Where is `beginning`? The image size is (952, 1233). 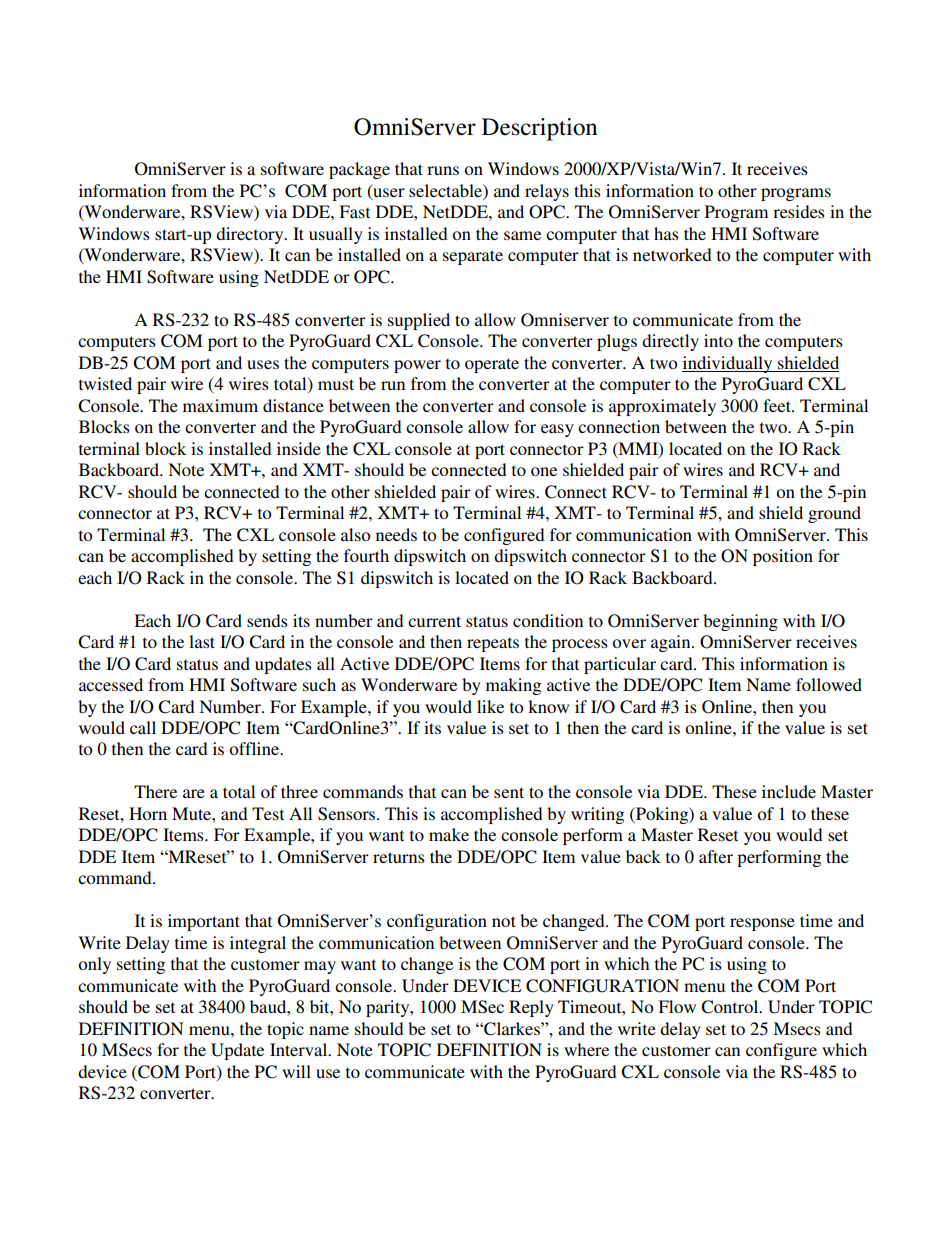 beginning is located at coordinates (740, 622).
